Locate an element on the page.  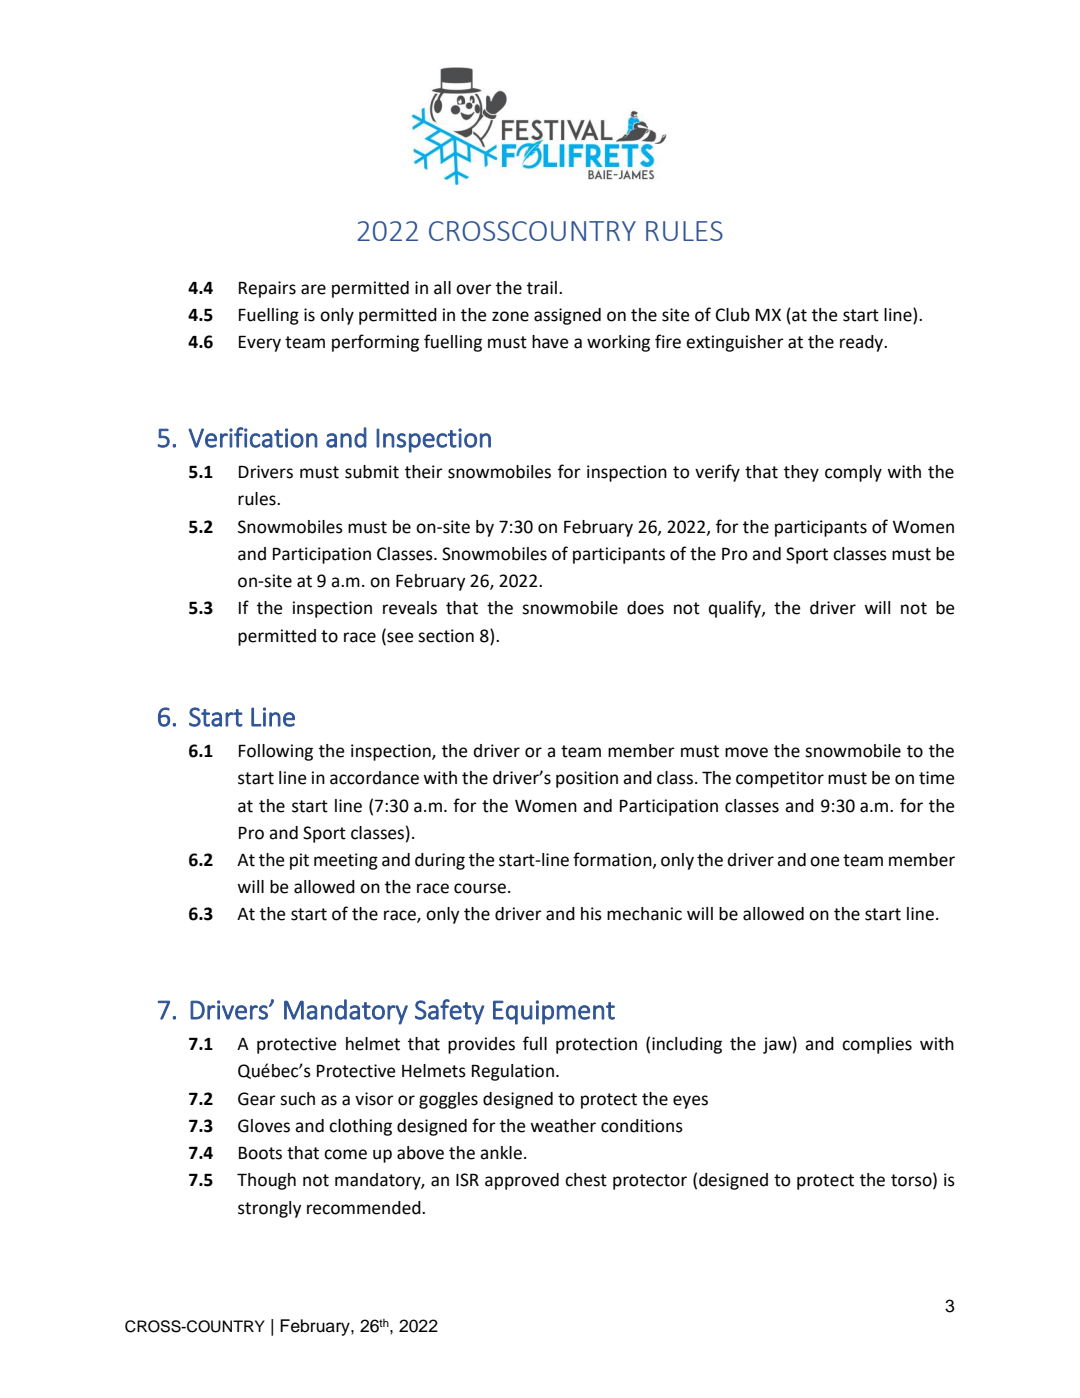
eyes is located at coordinates (690, 1102).
